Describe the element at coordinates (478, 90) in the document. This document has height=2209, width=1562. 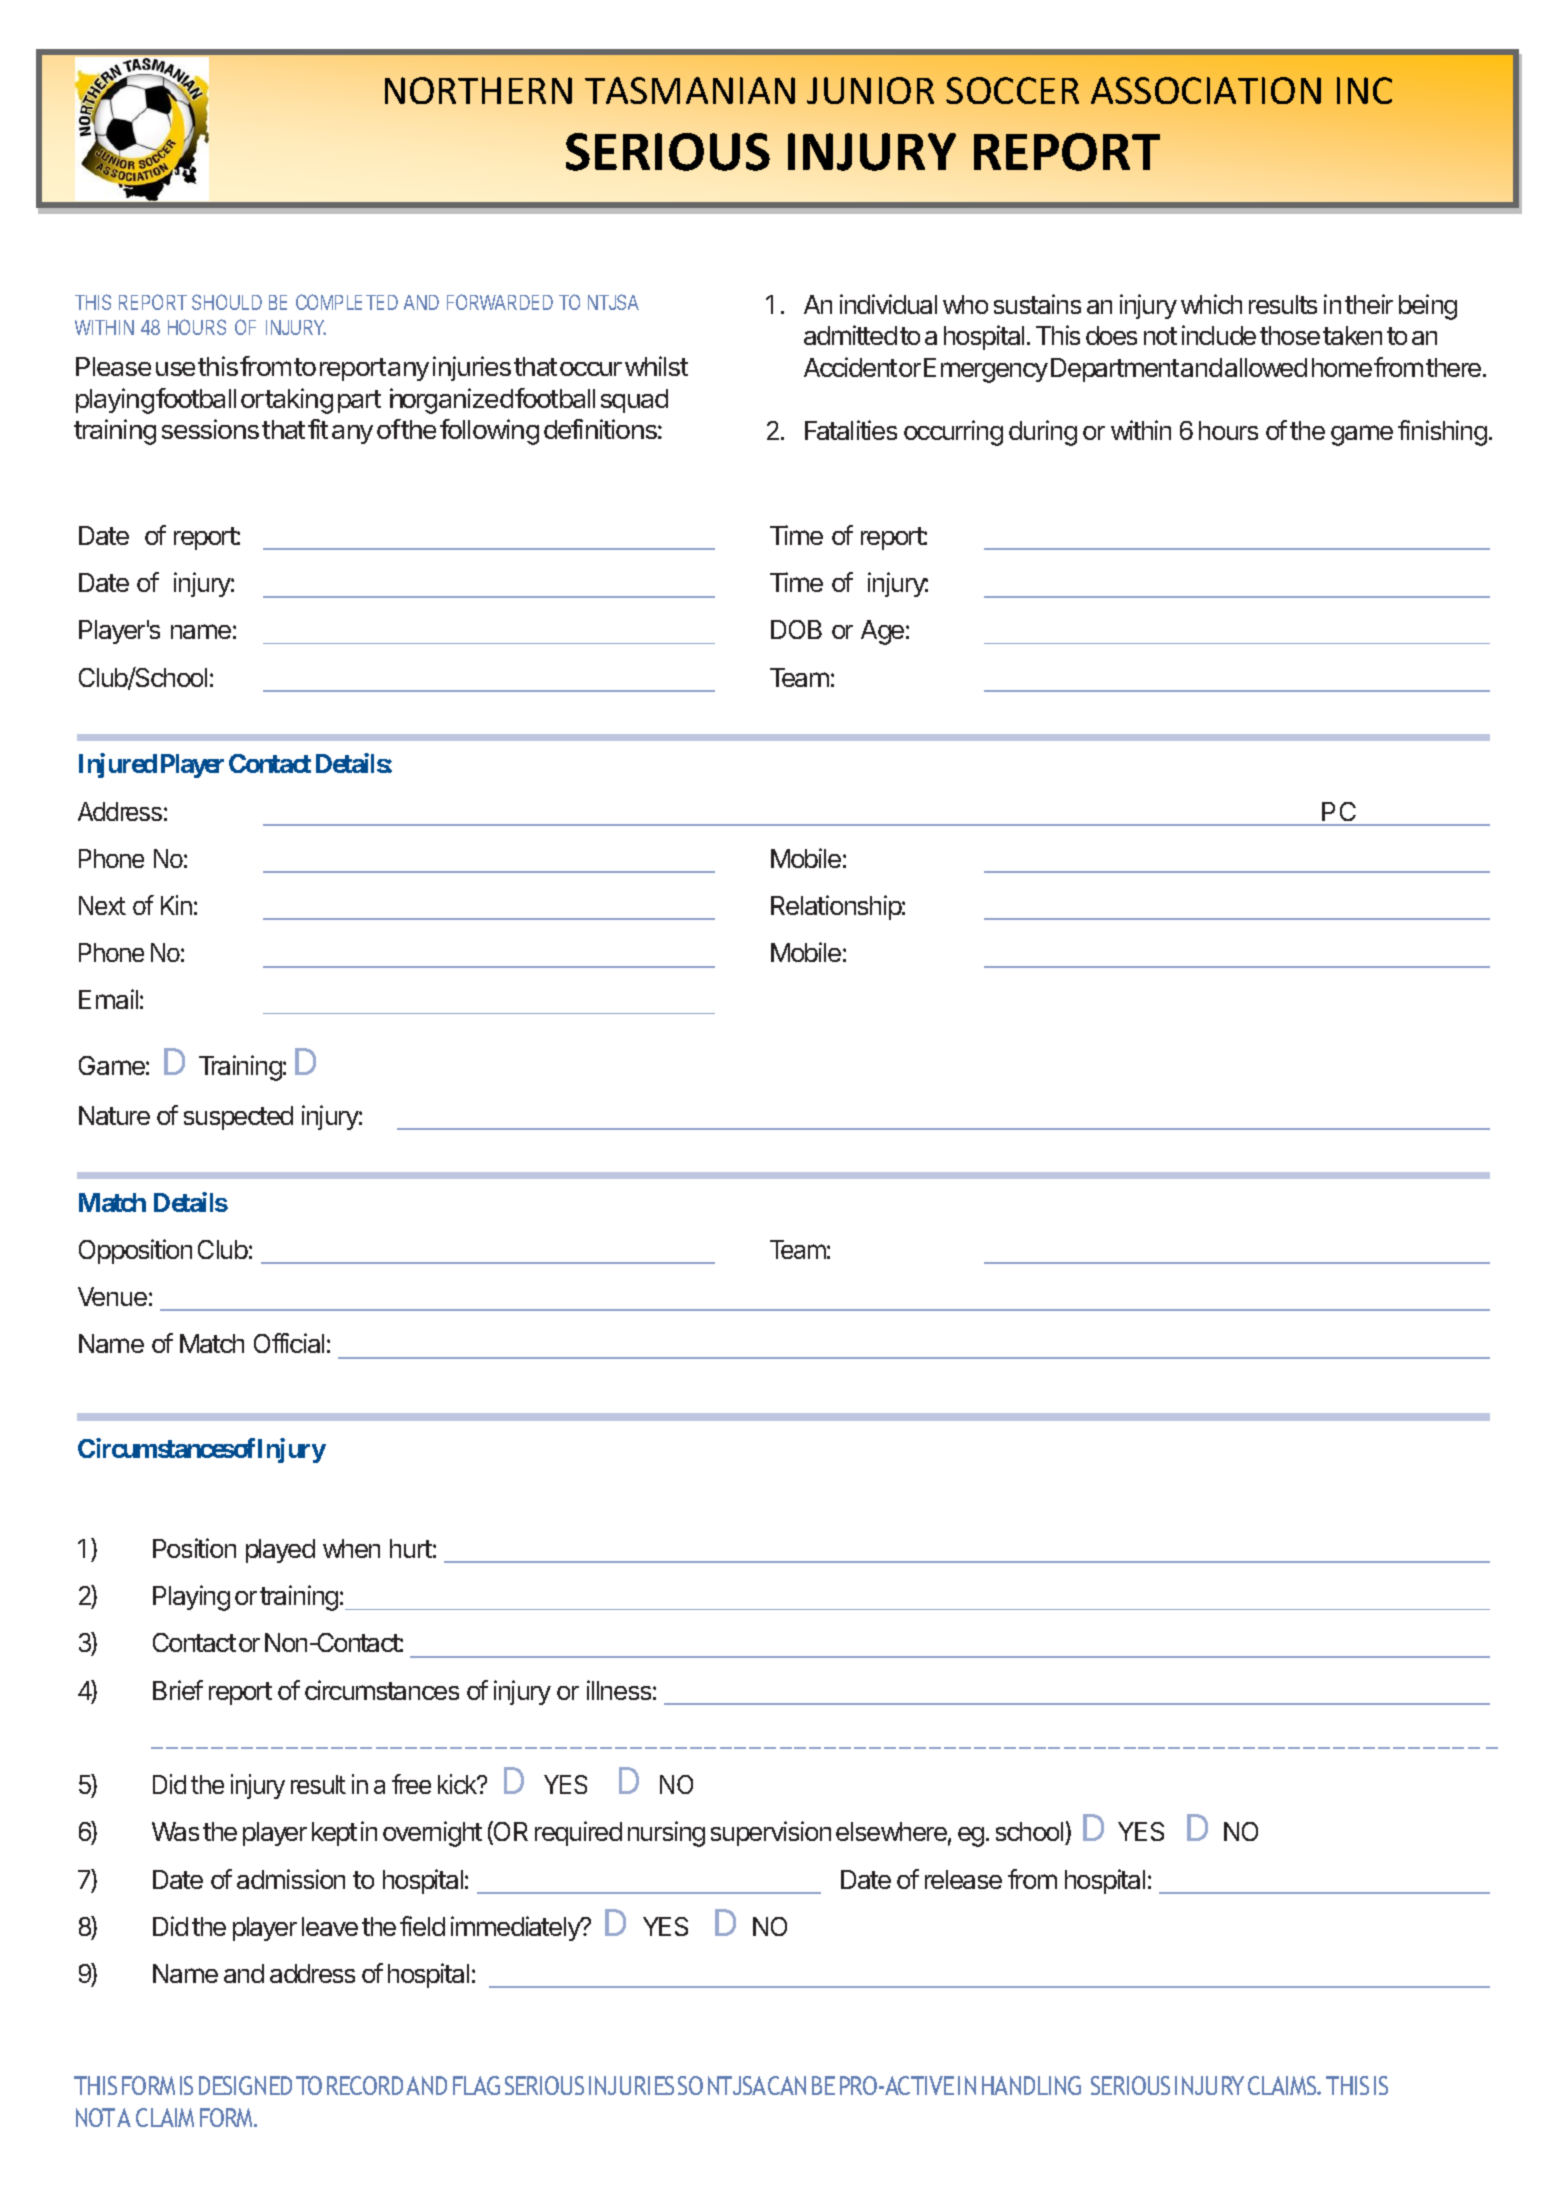
I see `NORTHERN` at that location.
